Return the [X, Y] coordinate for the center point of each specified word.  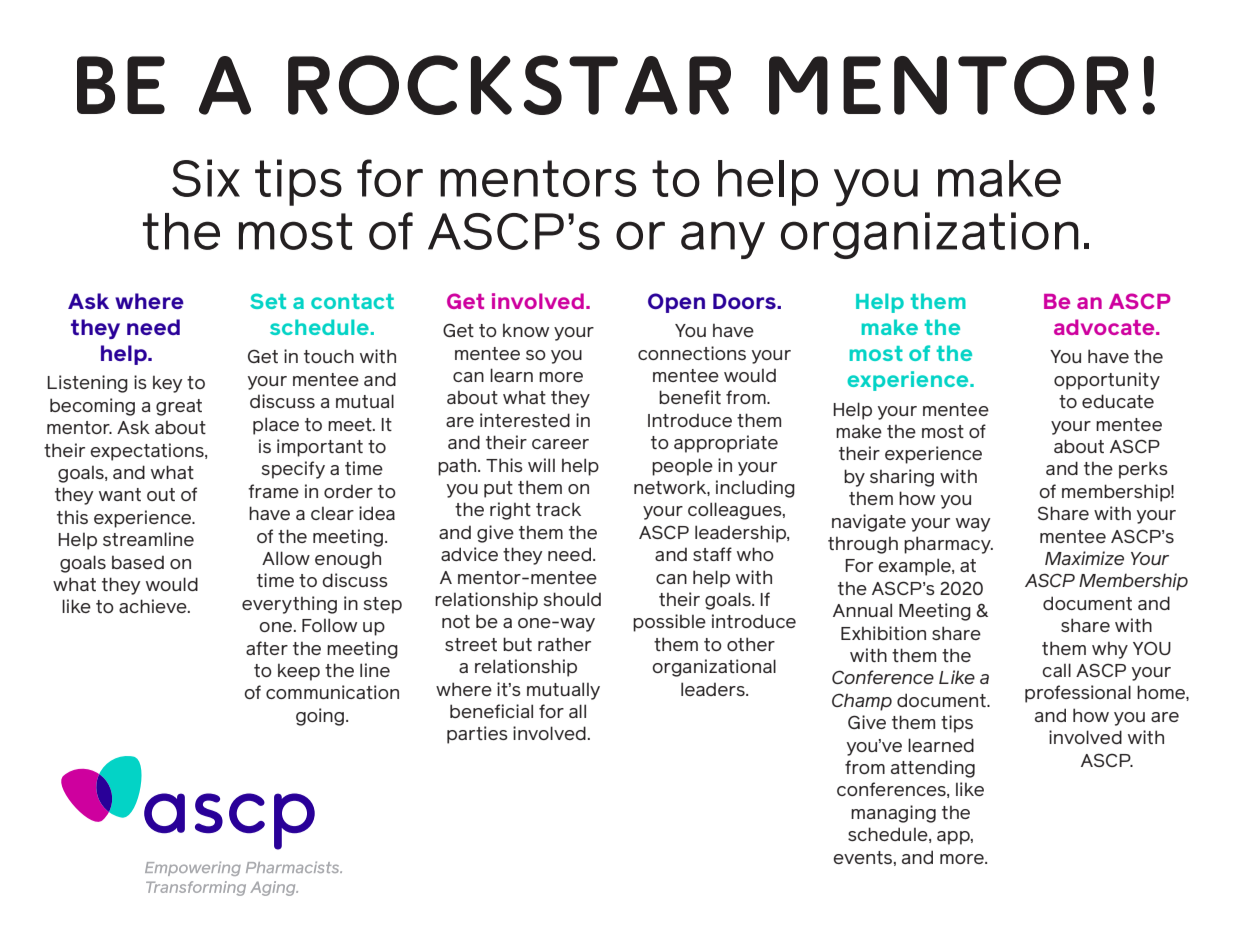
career [560, 444]
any [723, 240]
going [320, 717]
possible [669, 623]
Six [206, 178]
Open [676, 303]
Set [268, 301]
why [1110, 650]
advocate [1105, 327]
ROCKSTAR [509, 85]
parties [477, 735]
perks [1143, 470]
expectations [148, 452]
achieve [154, 606]
